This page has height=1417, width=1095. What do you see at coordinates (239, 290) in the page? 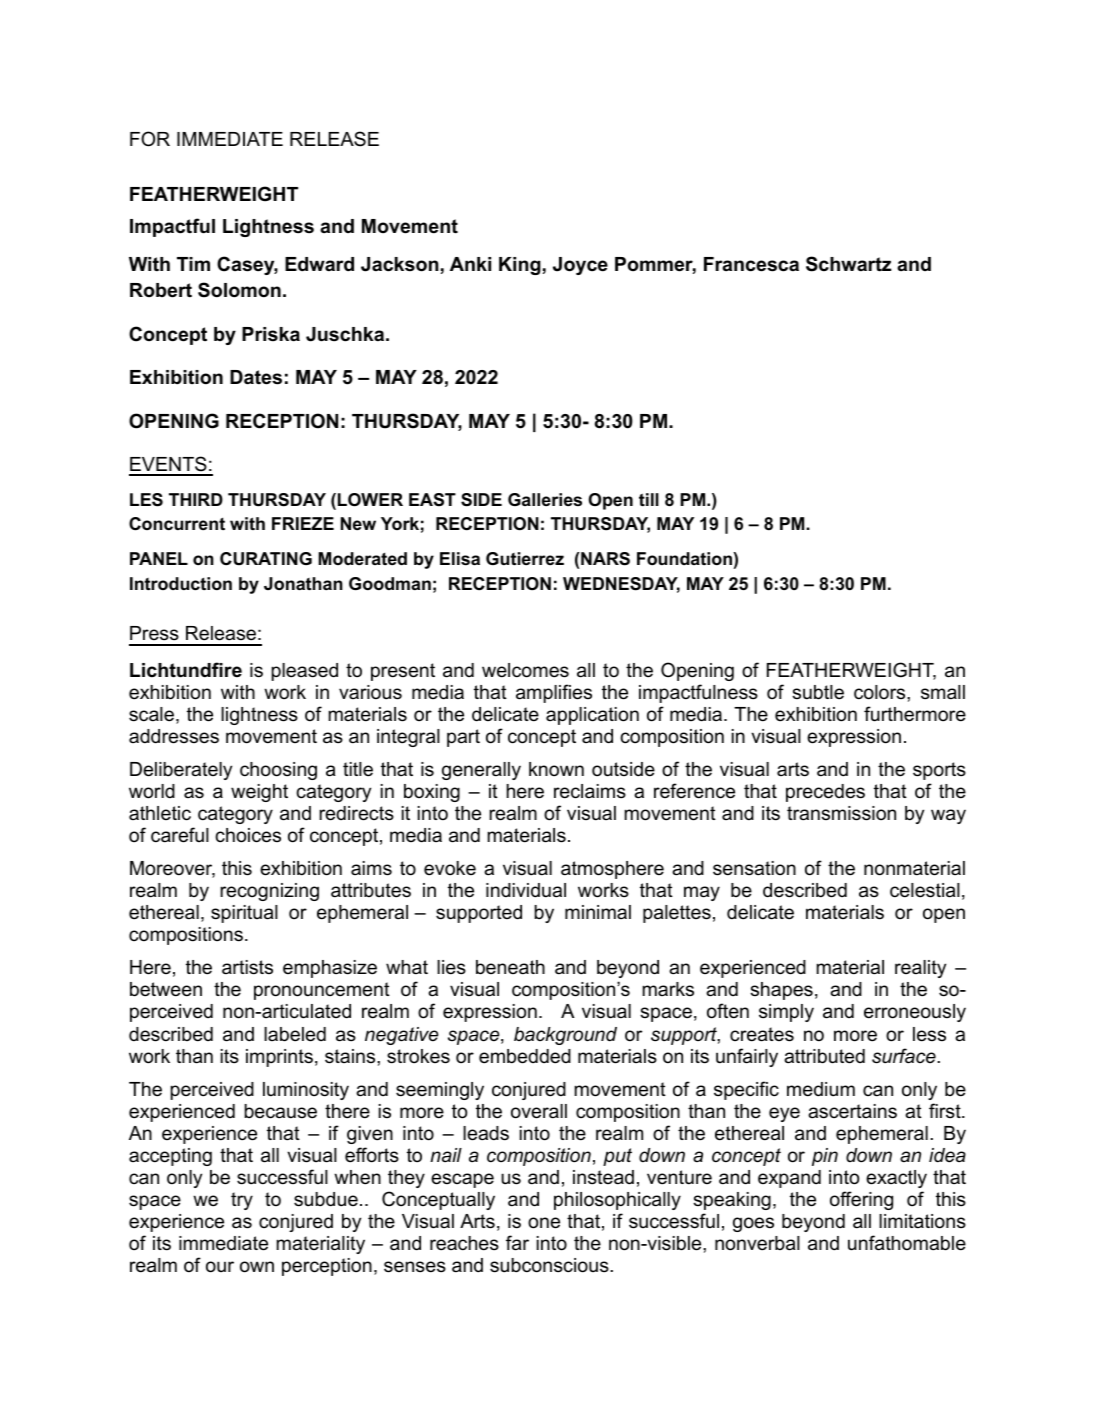
I see `Solomon` at bounding box center [239, 290].
